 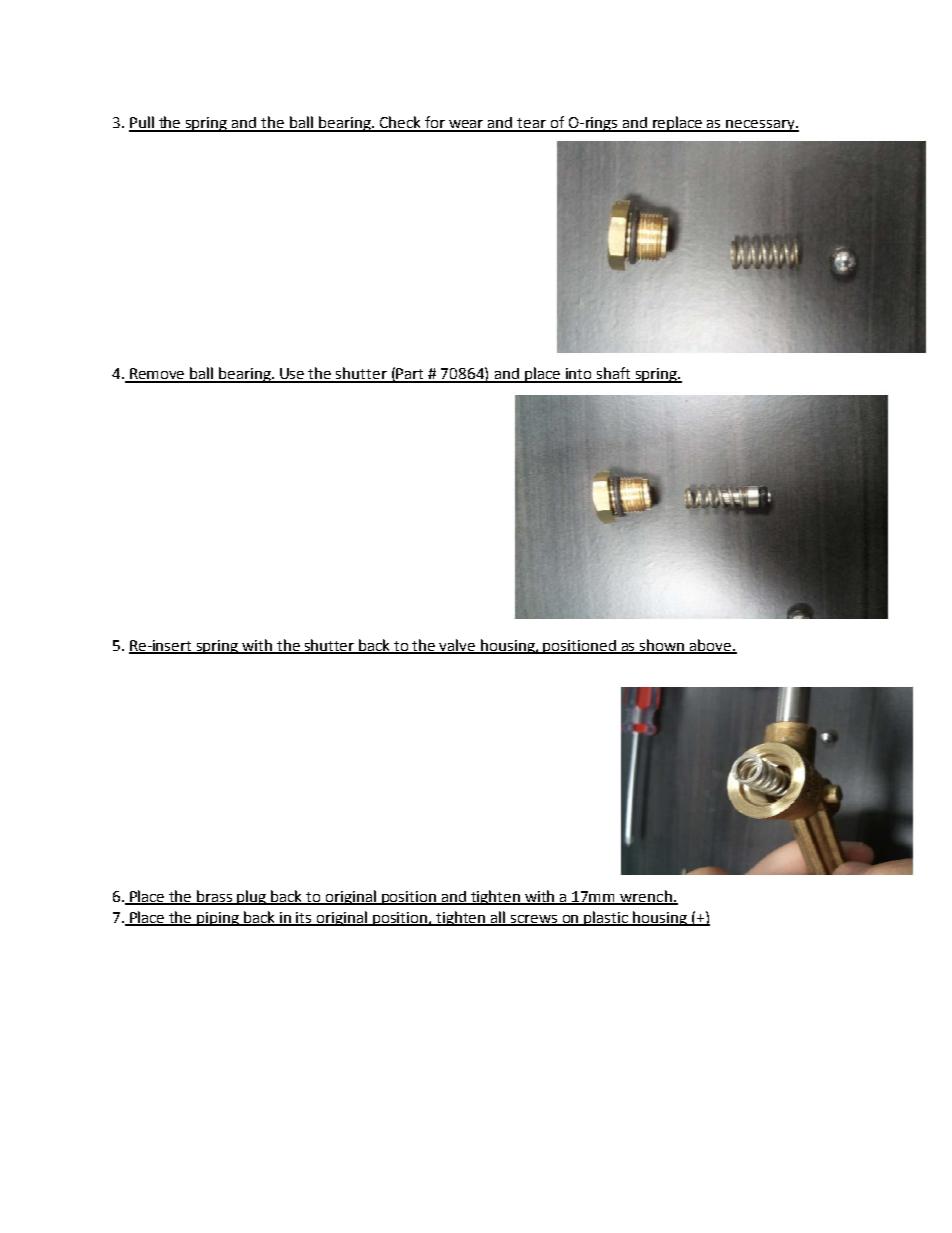 What do you see at coordinates (613, 374) in the screenshot?
I see `shaft` at bounding box center [613, 374].
